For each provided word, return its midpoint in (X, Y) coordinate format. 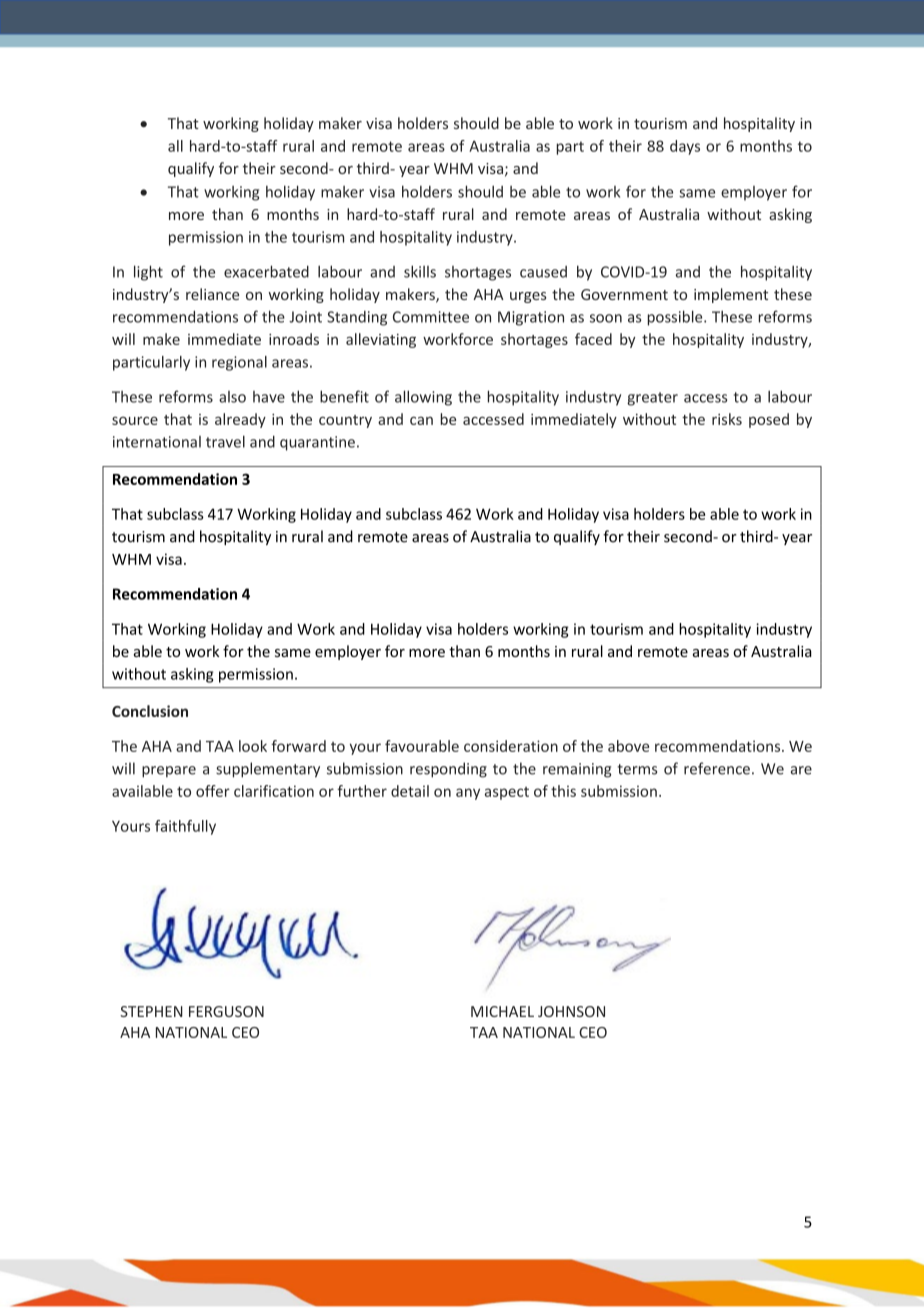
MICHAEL (502, 1011)
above (628, 746)
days (685, 147)
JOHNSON (571, 1011)
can (421, 421)
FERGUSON (226, 1011)
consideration (511, 746)
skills (420, 271)
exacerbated (266, 271)
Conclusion (150, 711)
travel (225, 441)
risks (727, 419)
